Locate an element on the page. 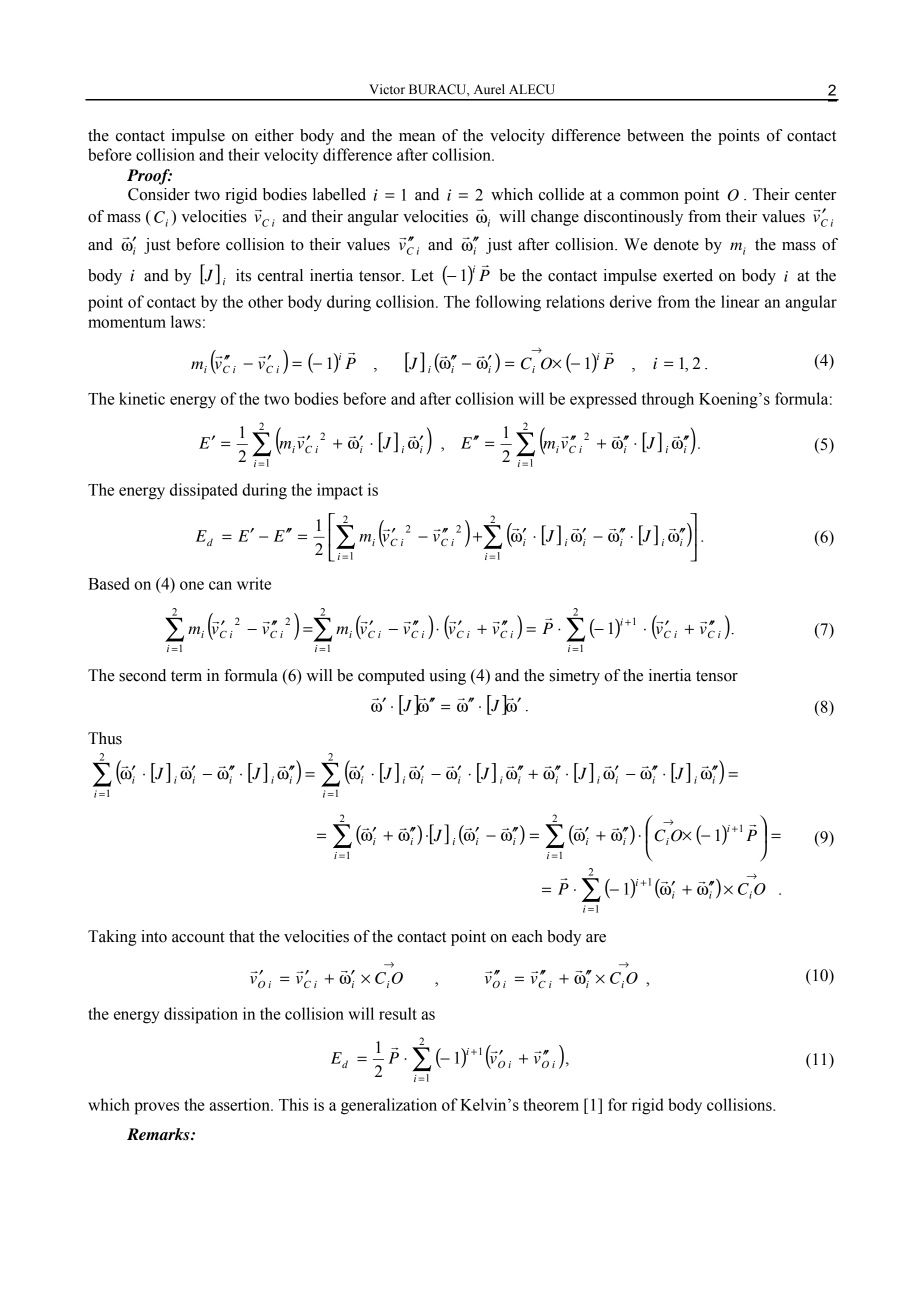  through is located at coordinates (668, 400).
